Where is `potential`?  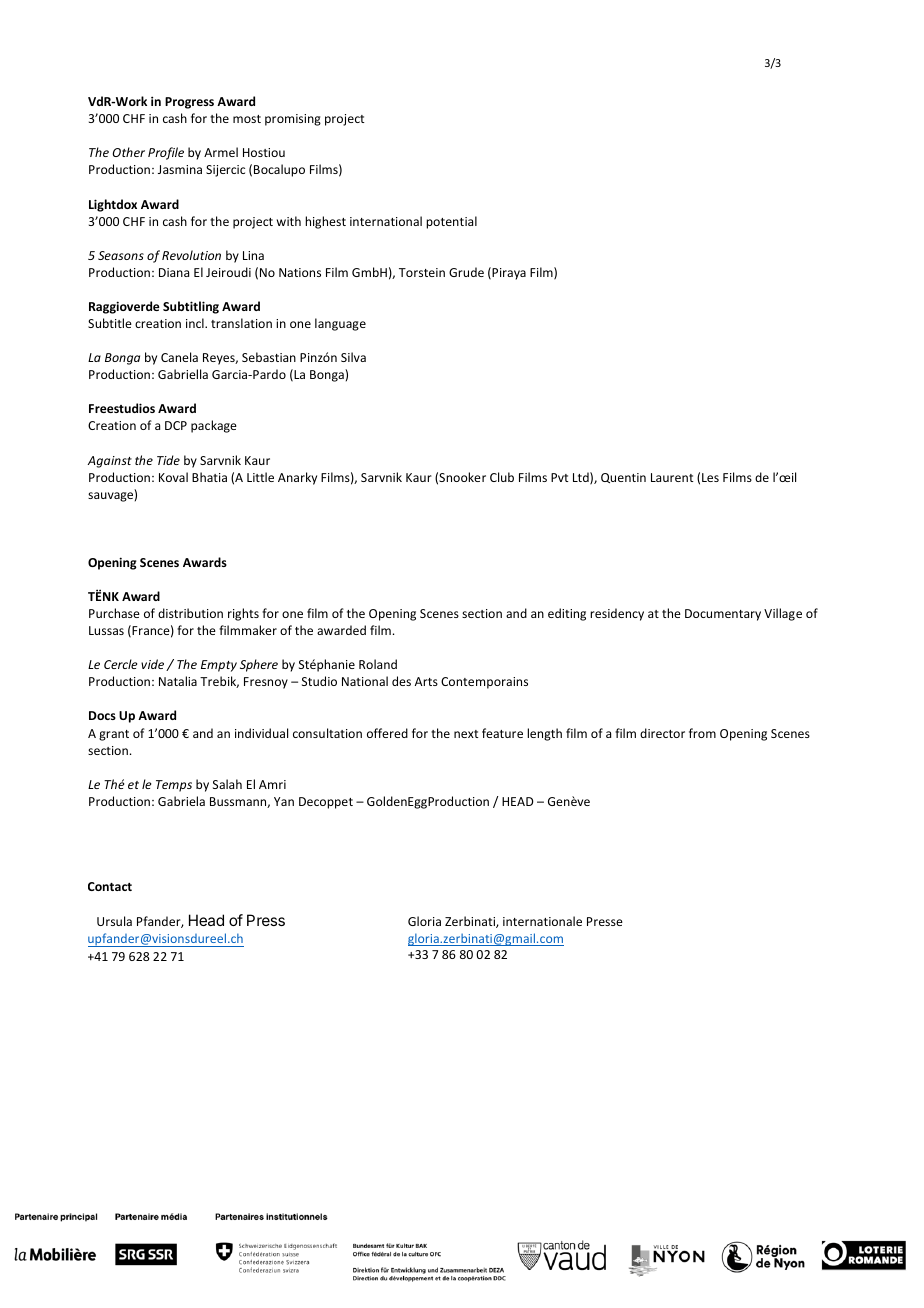
potential is located at coordinates (451, 222).
